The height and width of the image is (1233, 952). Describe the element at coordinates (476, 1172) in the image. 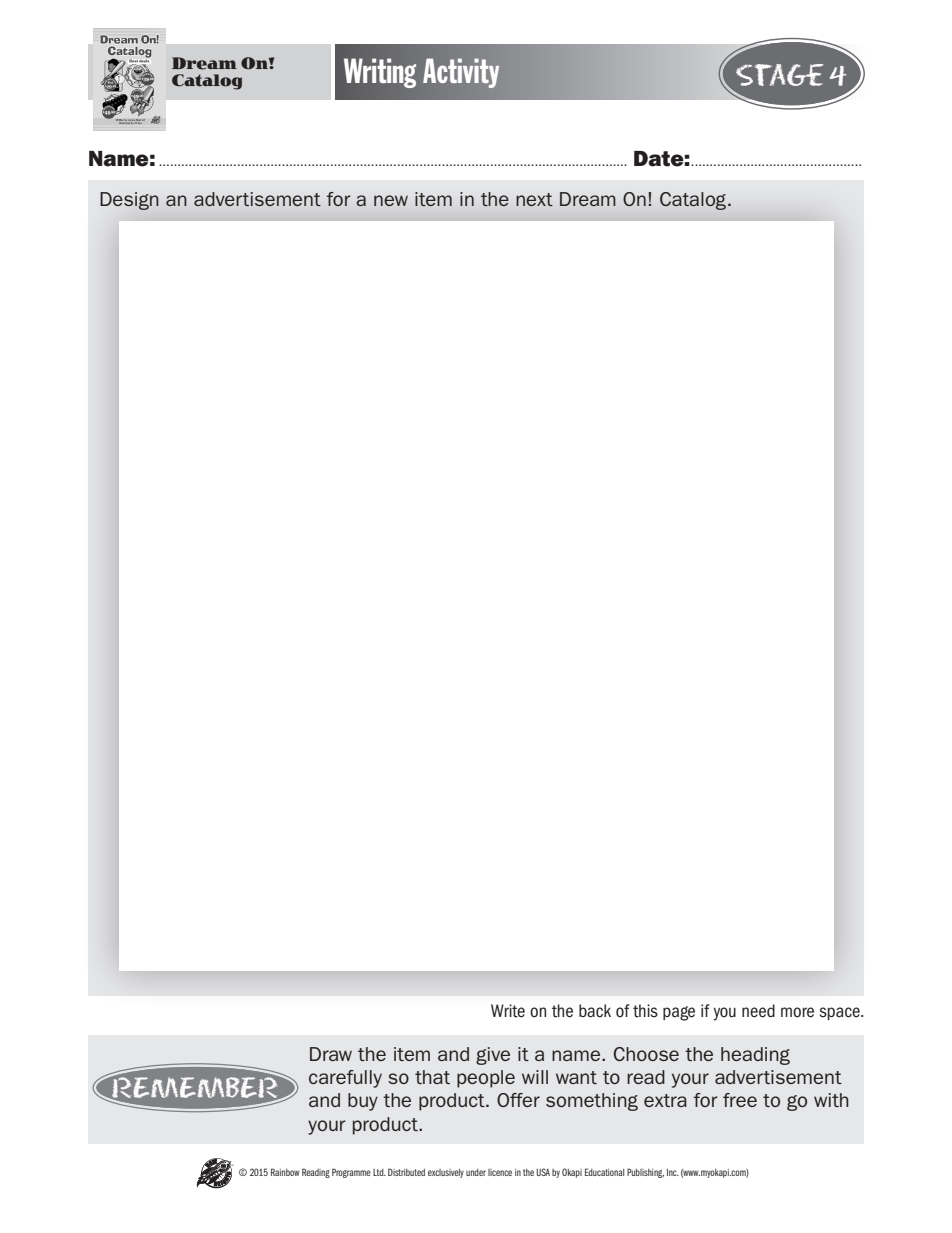

I see `under` at that location.
